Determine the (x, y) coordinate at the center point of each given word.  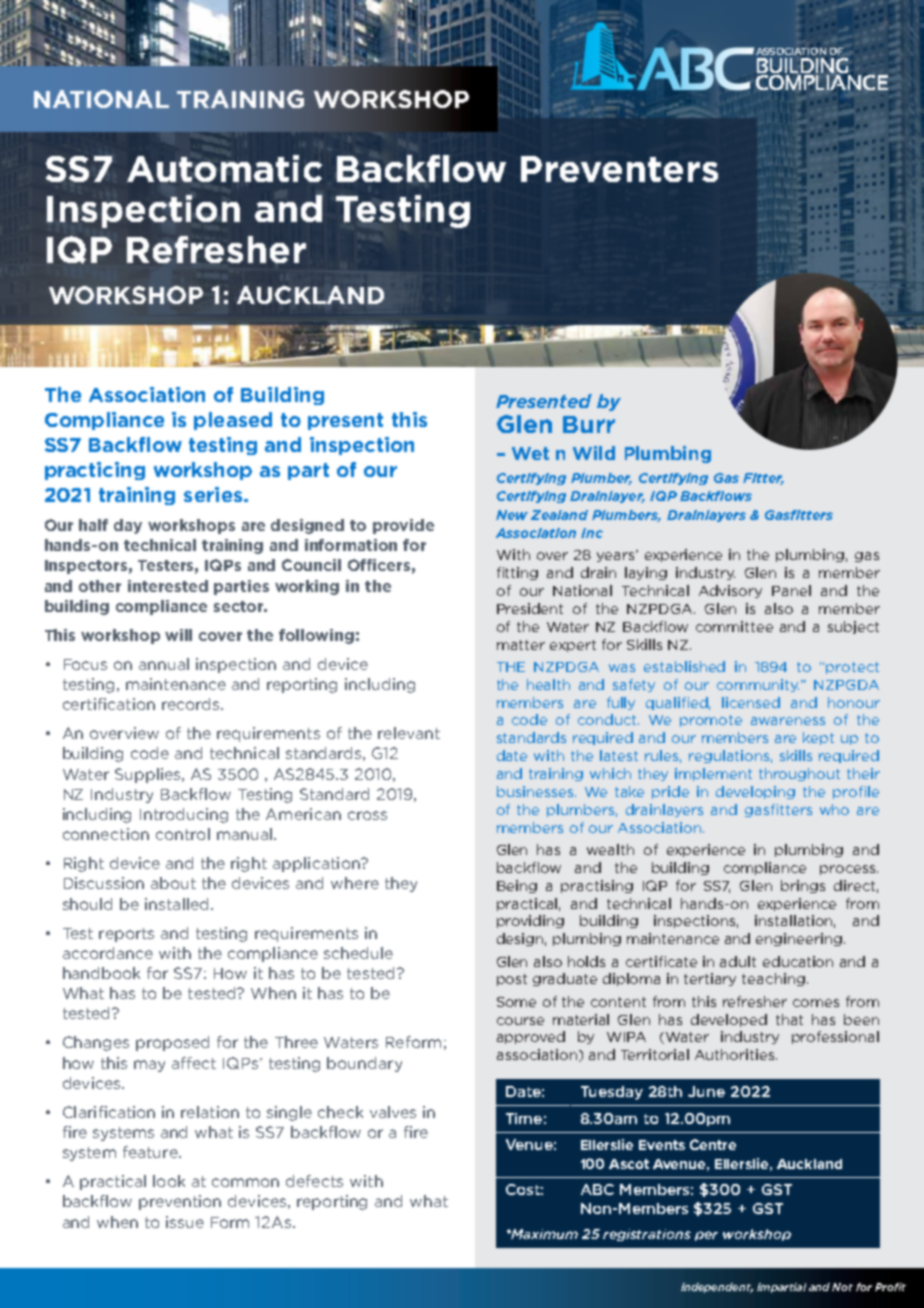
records (192, 704)
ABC (597, 1189)
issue (185, 1222)
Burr (589, 424)
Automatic (224, 168)
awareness (788, 721)
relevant (409, 733)
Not (842, 1287)
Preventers (619, 169)
